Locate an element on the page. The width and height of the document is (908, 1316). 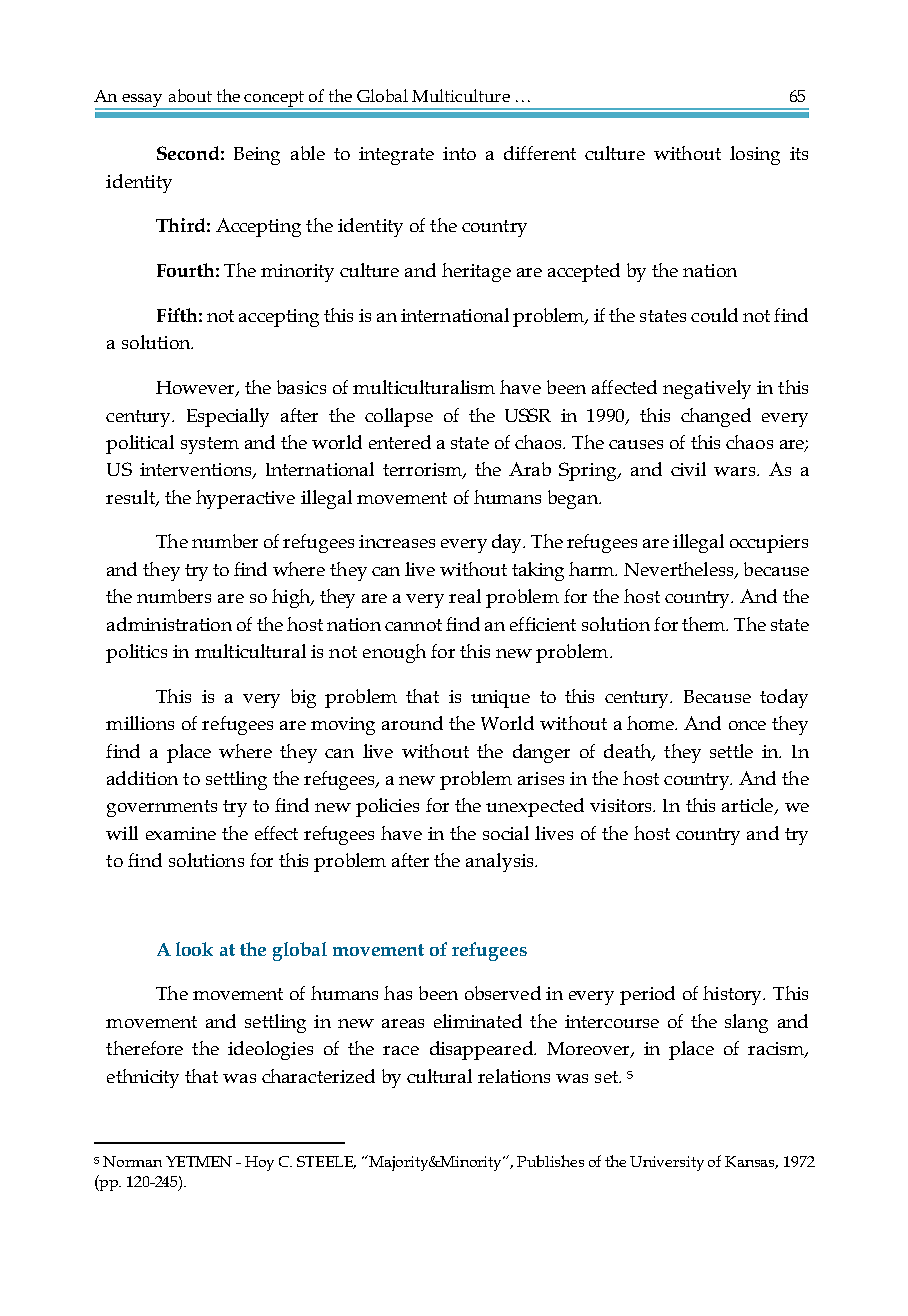
them is located at coordinates (705, 624).
